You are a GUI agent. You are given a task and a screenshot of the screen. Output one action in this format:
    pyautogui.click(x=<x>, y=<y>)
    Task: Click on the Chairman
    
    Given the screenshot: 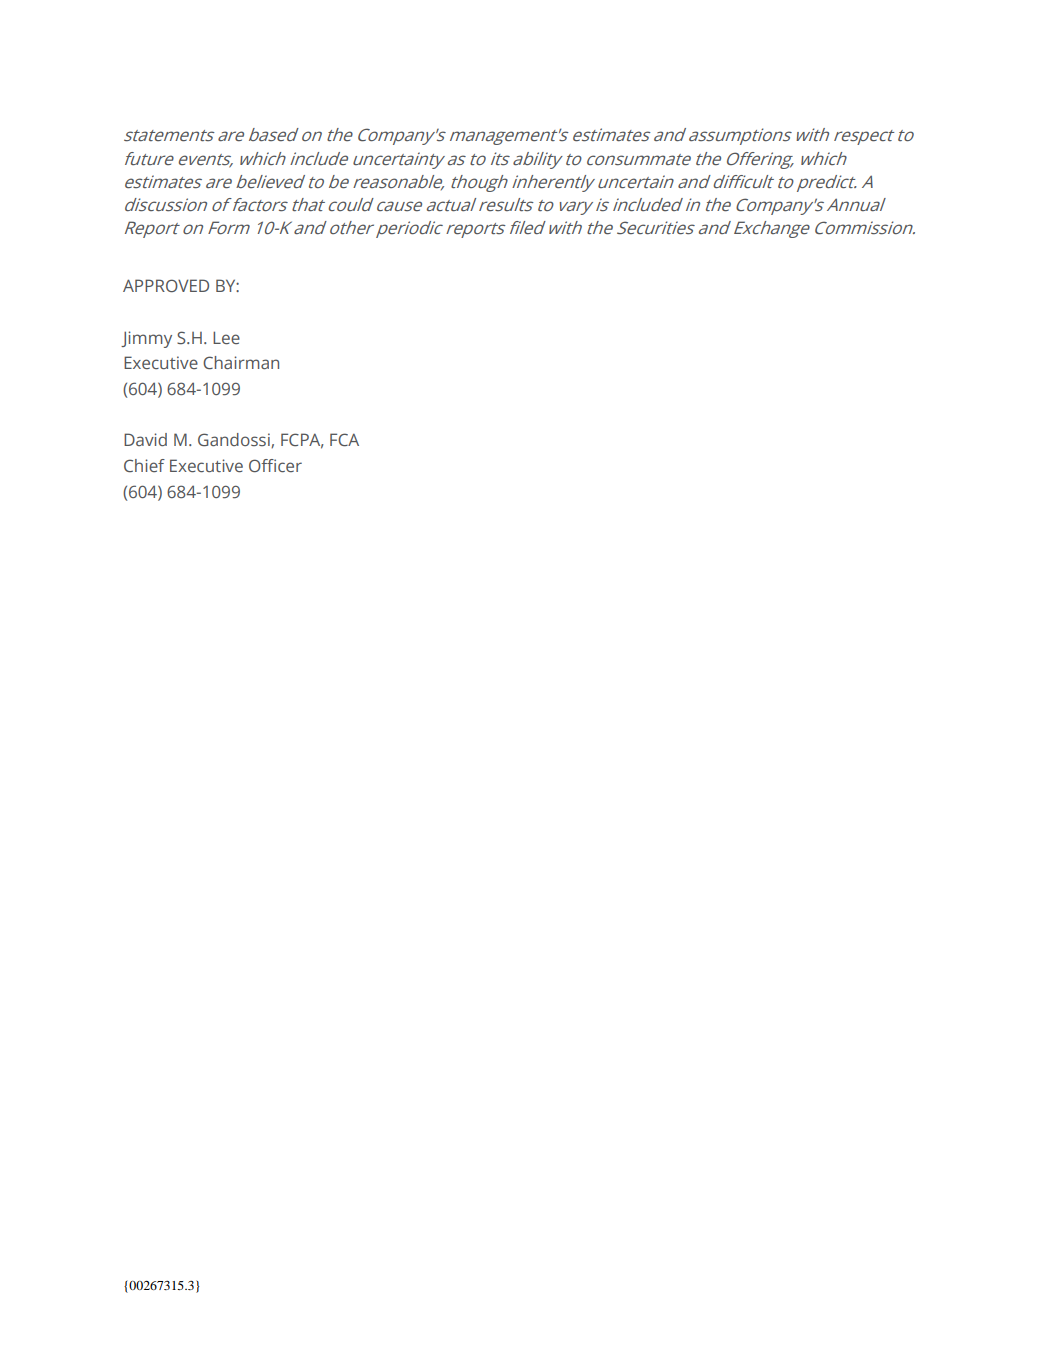 What is the action you would take?
    pyautogui.click(x=241, y=362)
